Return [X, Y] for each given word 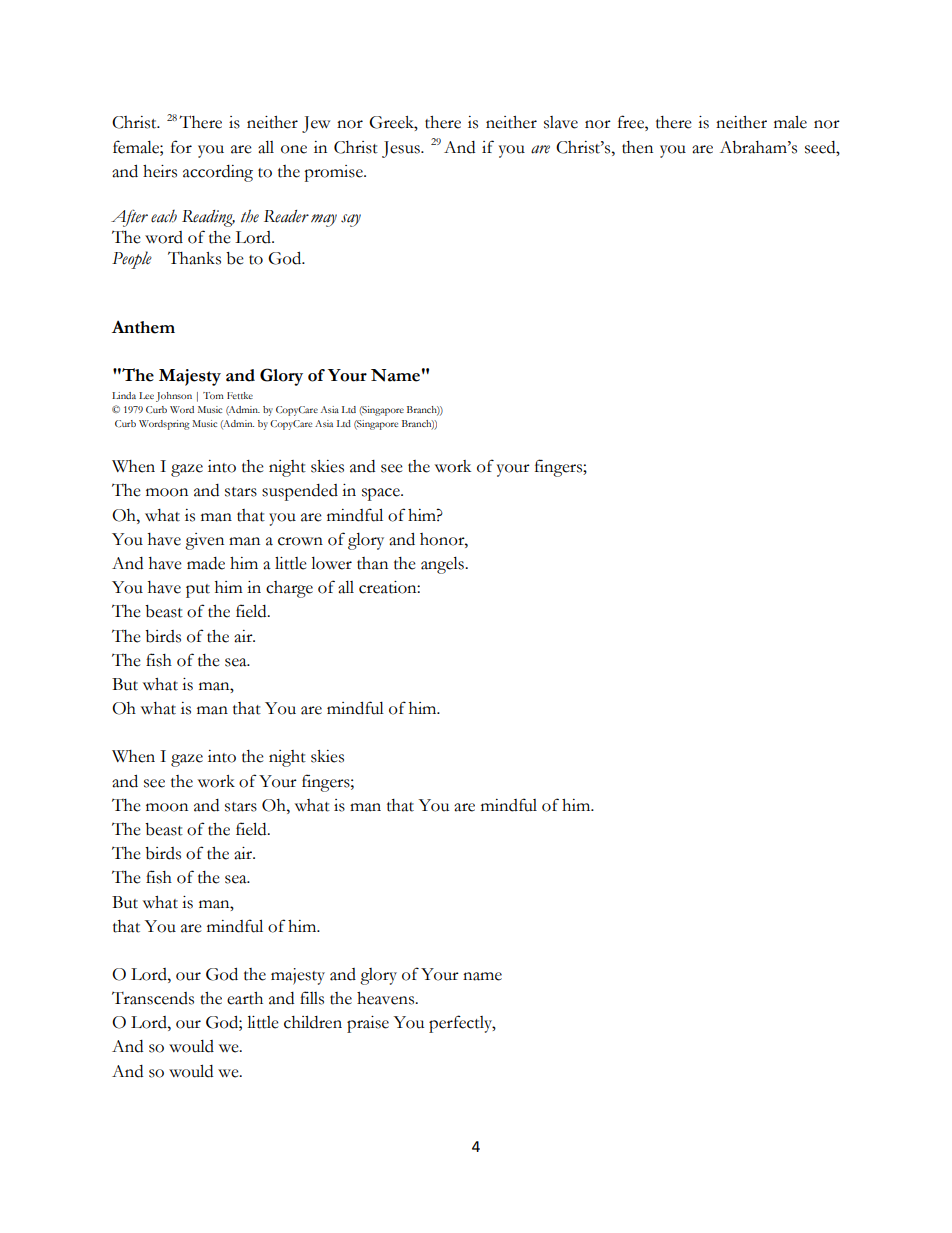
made [206, 563]
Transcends [153, 998]
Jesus [402, 149]
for [181, 147]
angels [443, 565]
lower [331, 563]
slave [561, 122]
